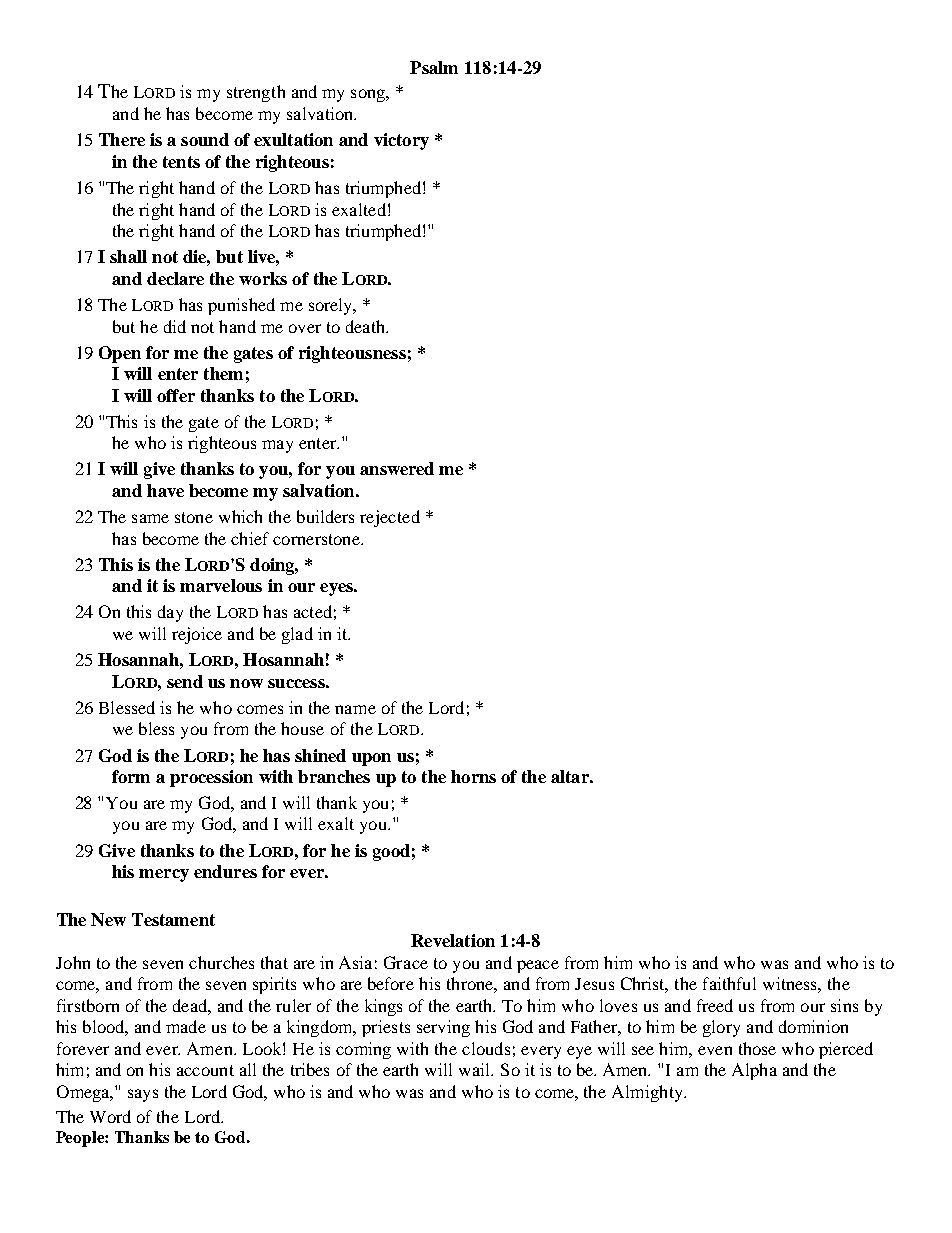  What do you see at coordinates (205, 139) in the screenshot?
I see `sound` at bounding box center [205, 139].
